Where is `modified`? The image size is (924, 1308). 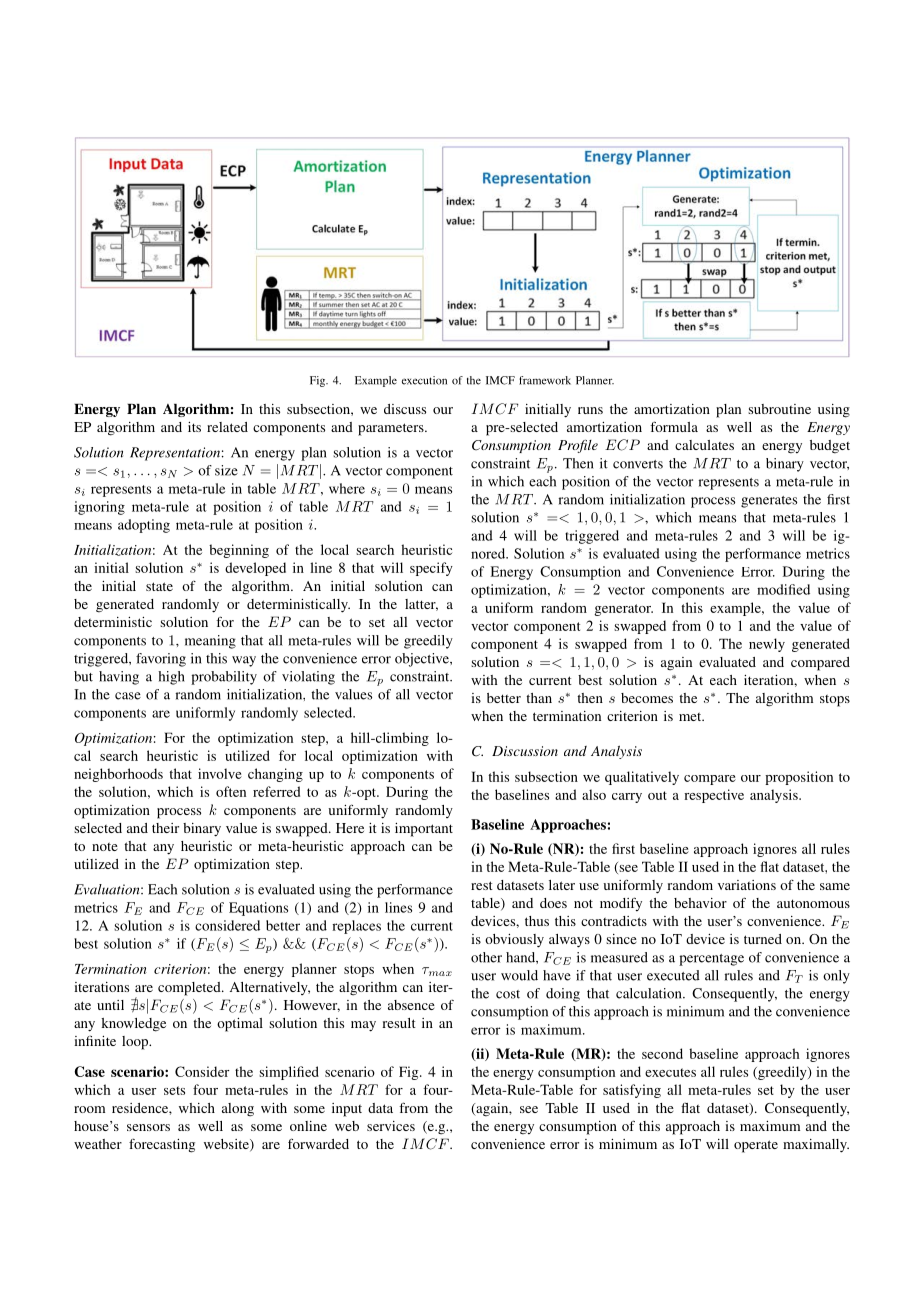
modified is located at coordinates (783, 589).
